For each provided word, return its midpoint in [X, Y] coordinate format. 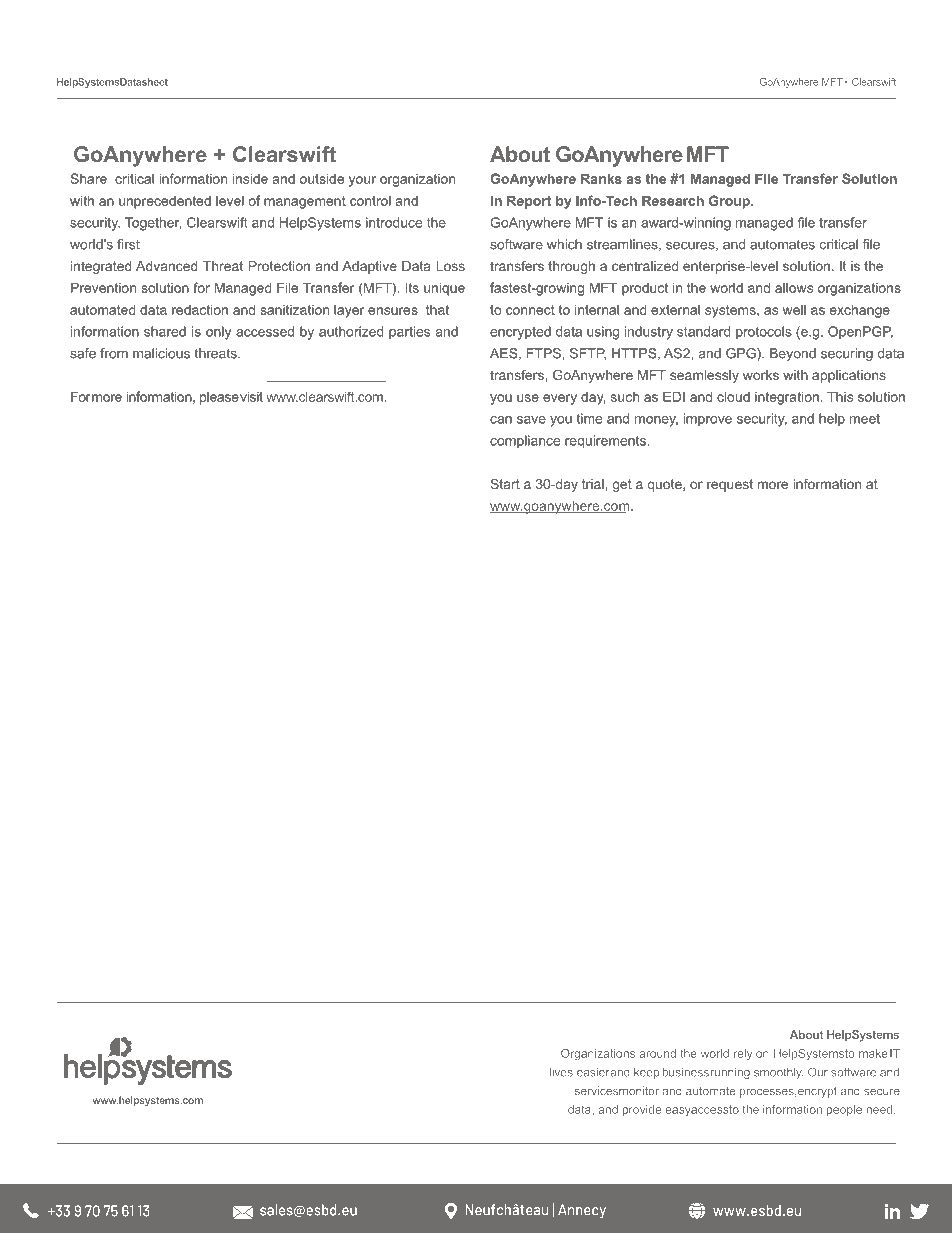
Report [529, 202]
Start [505, 484]
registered [249, 1159]
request [730, 485]
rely [743, 1054]
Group [730, 202]
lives [561, 1072]
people [844, 1110]
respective [466, 1159]
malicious [161, 353]
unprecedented [165, 202]
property [383, 1160]
